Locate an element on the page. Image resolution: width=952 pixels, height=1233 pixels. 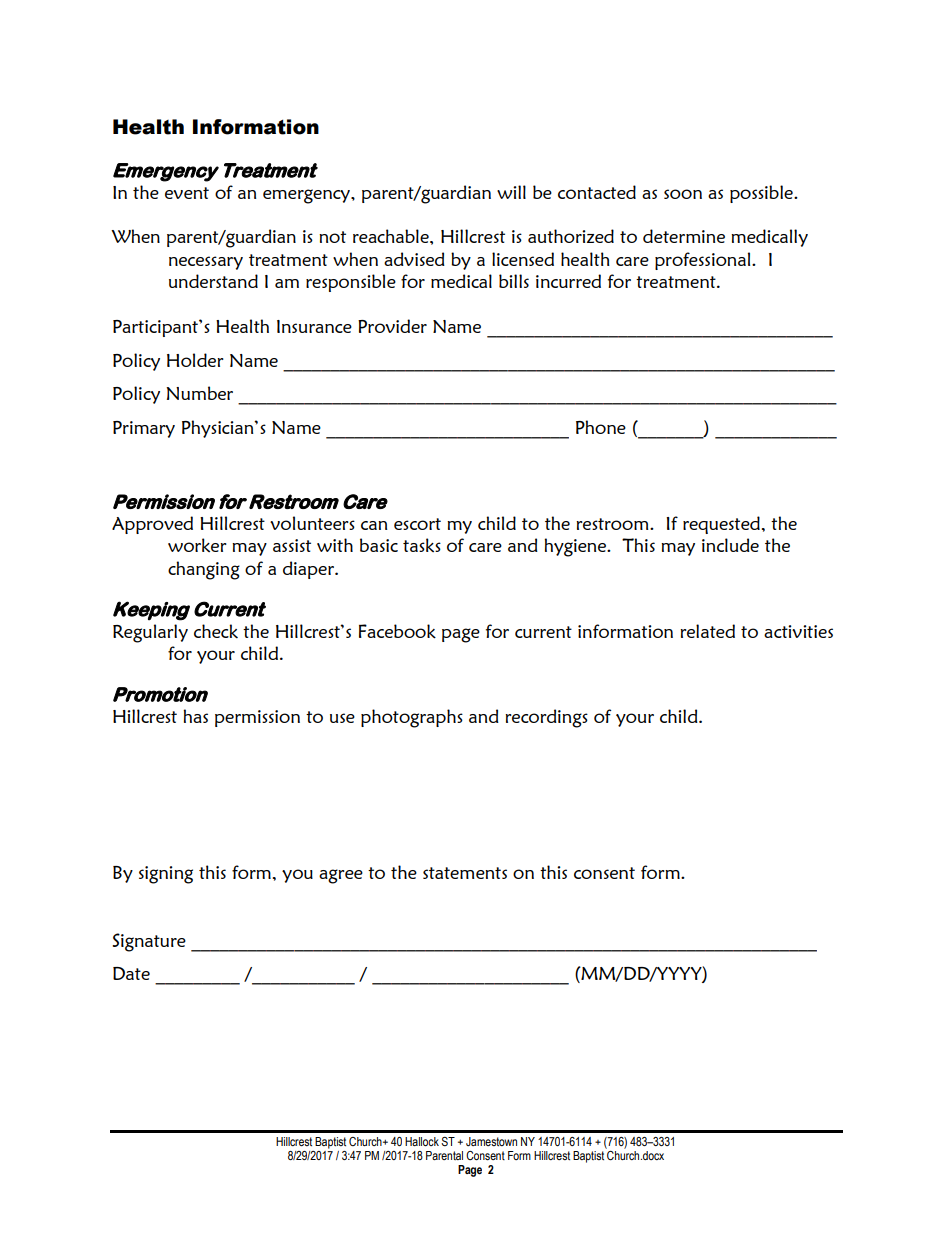
Date is located at coordinates (131, 973).
